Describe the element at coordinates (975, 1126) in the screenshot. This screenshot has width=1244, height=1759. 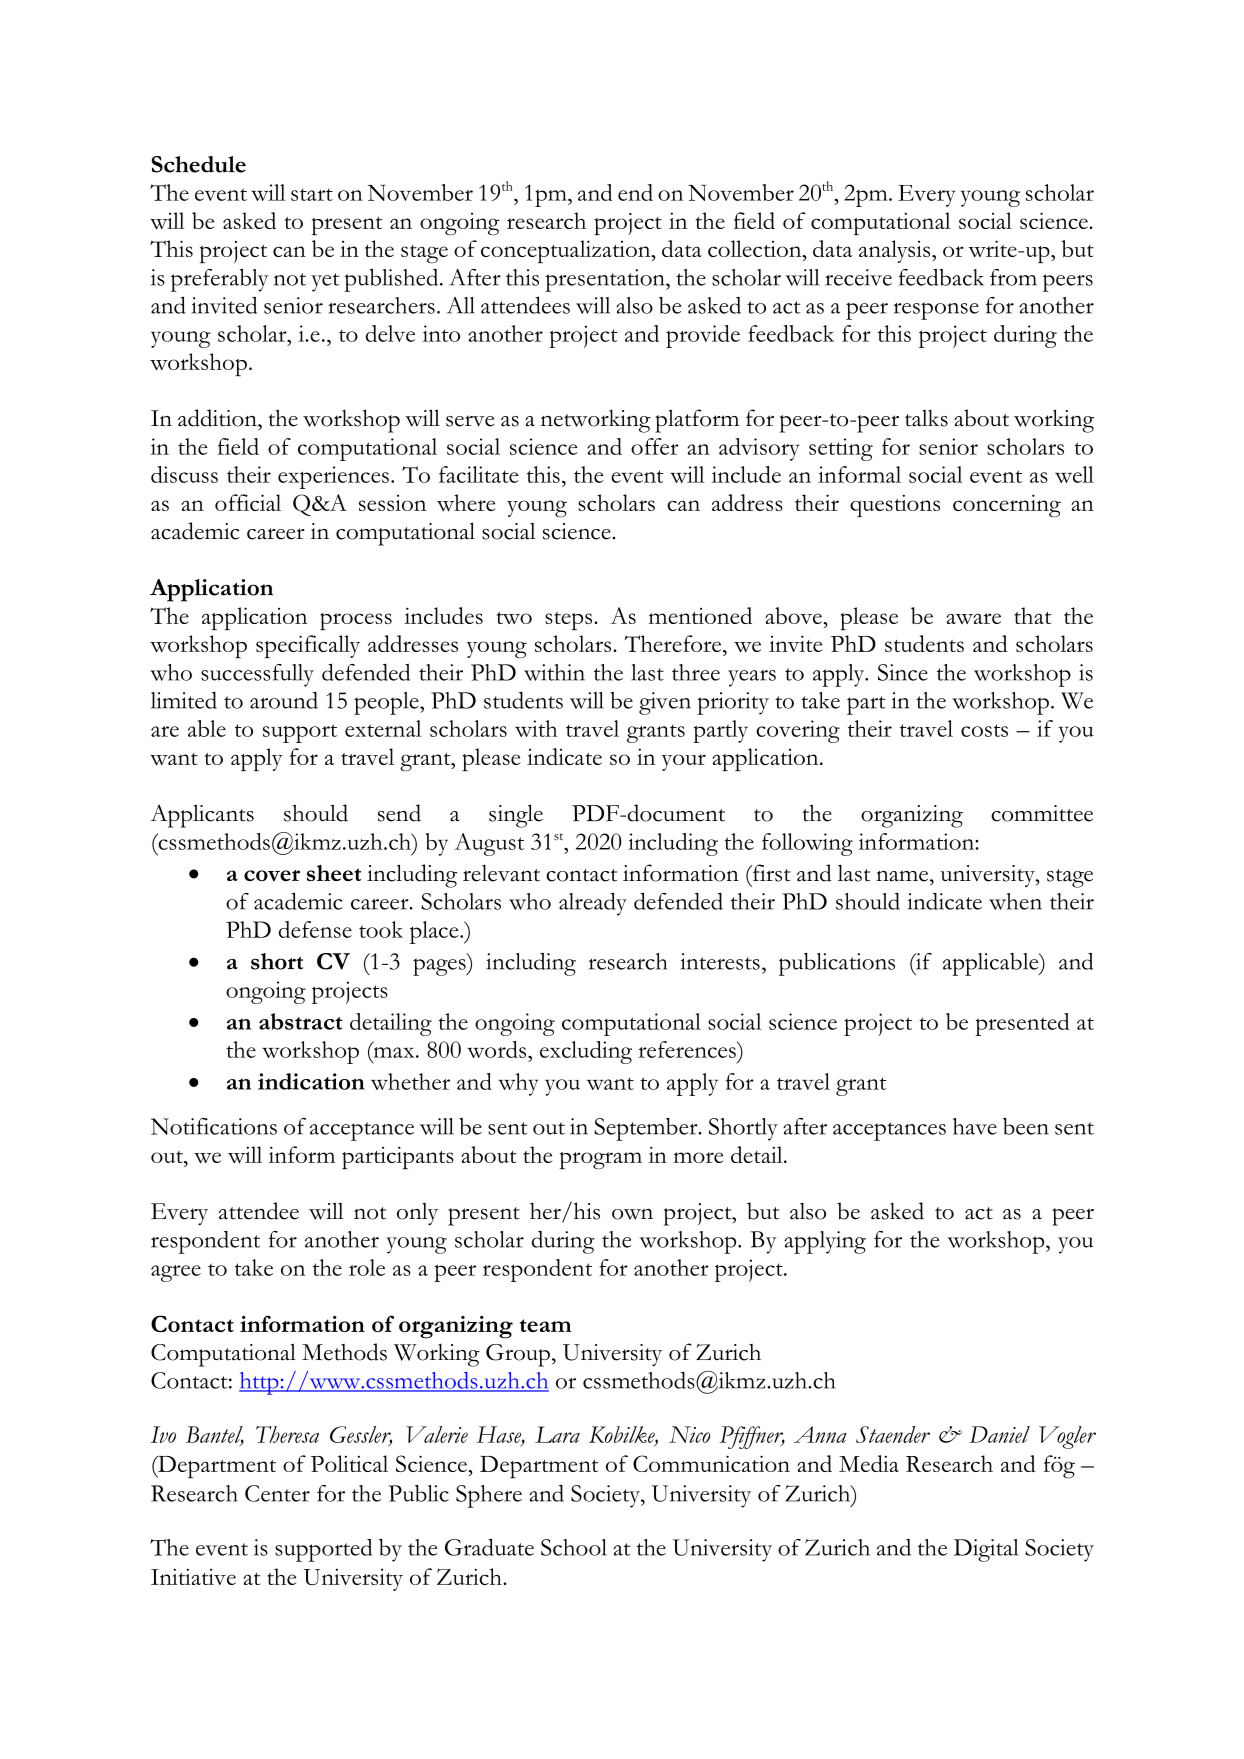
I see `have` at that location.
